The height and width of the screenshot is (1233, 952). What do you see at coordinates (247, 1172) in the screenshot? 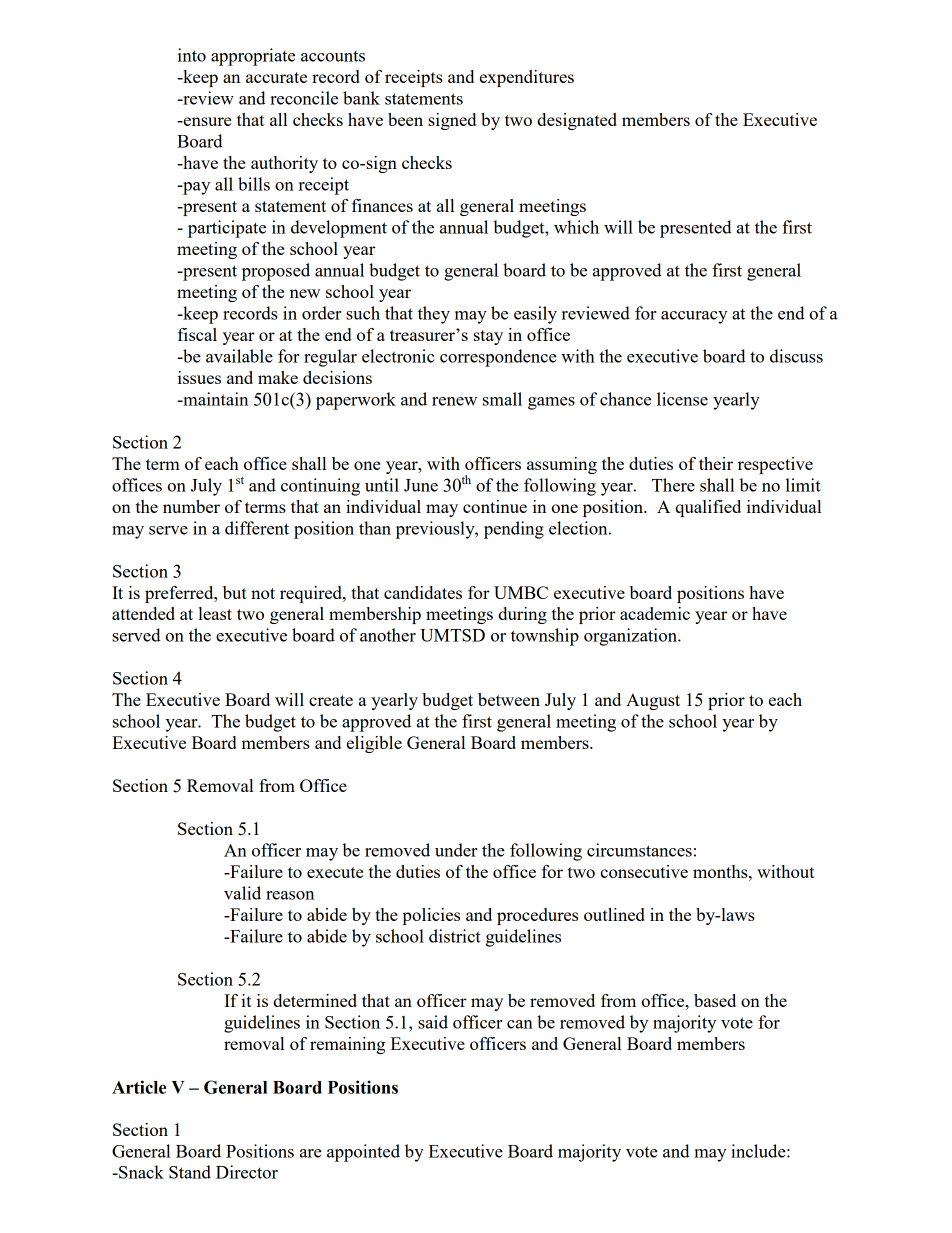
I see `Director` at bounding box center [247, 1172].
